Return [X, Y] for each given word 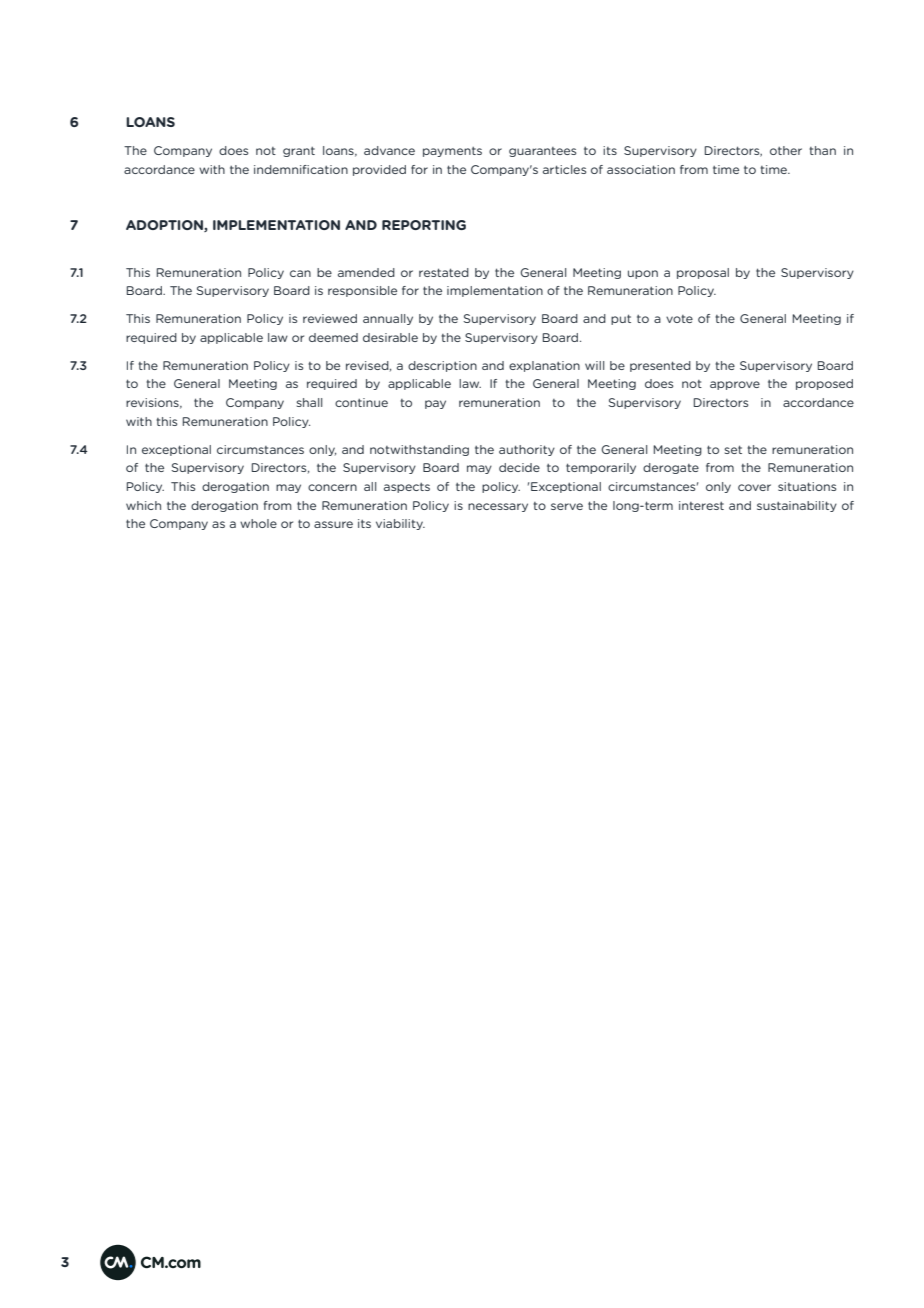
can [300, 273]
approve [735, 385]
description [442, 366]
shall [309, 402]
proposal [703, 273]
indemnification [301, 169]
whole [258, 523]
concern [332, 487]
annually [388, 319]
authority [527, 450]
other [786, 150]
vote [679, 319]
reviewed [330, 318]
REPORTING [424, 225]
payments [452, 152]
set [733, 449]
